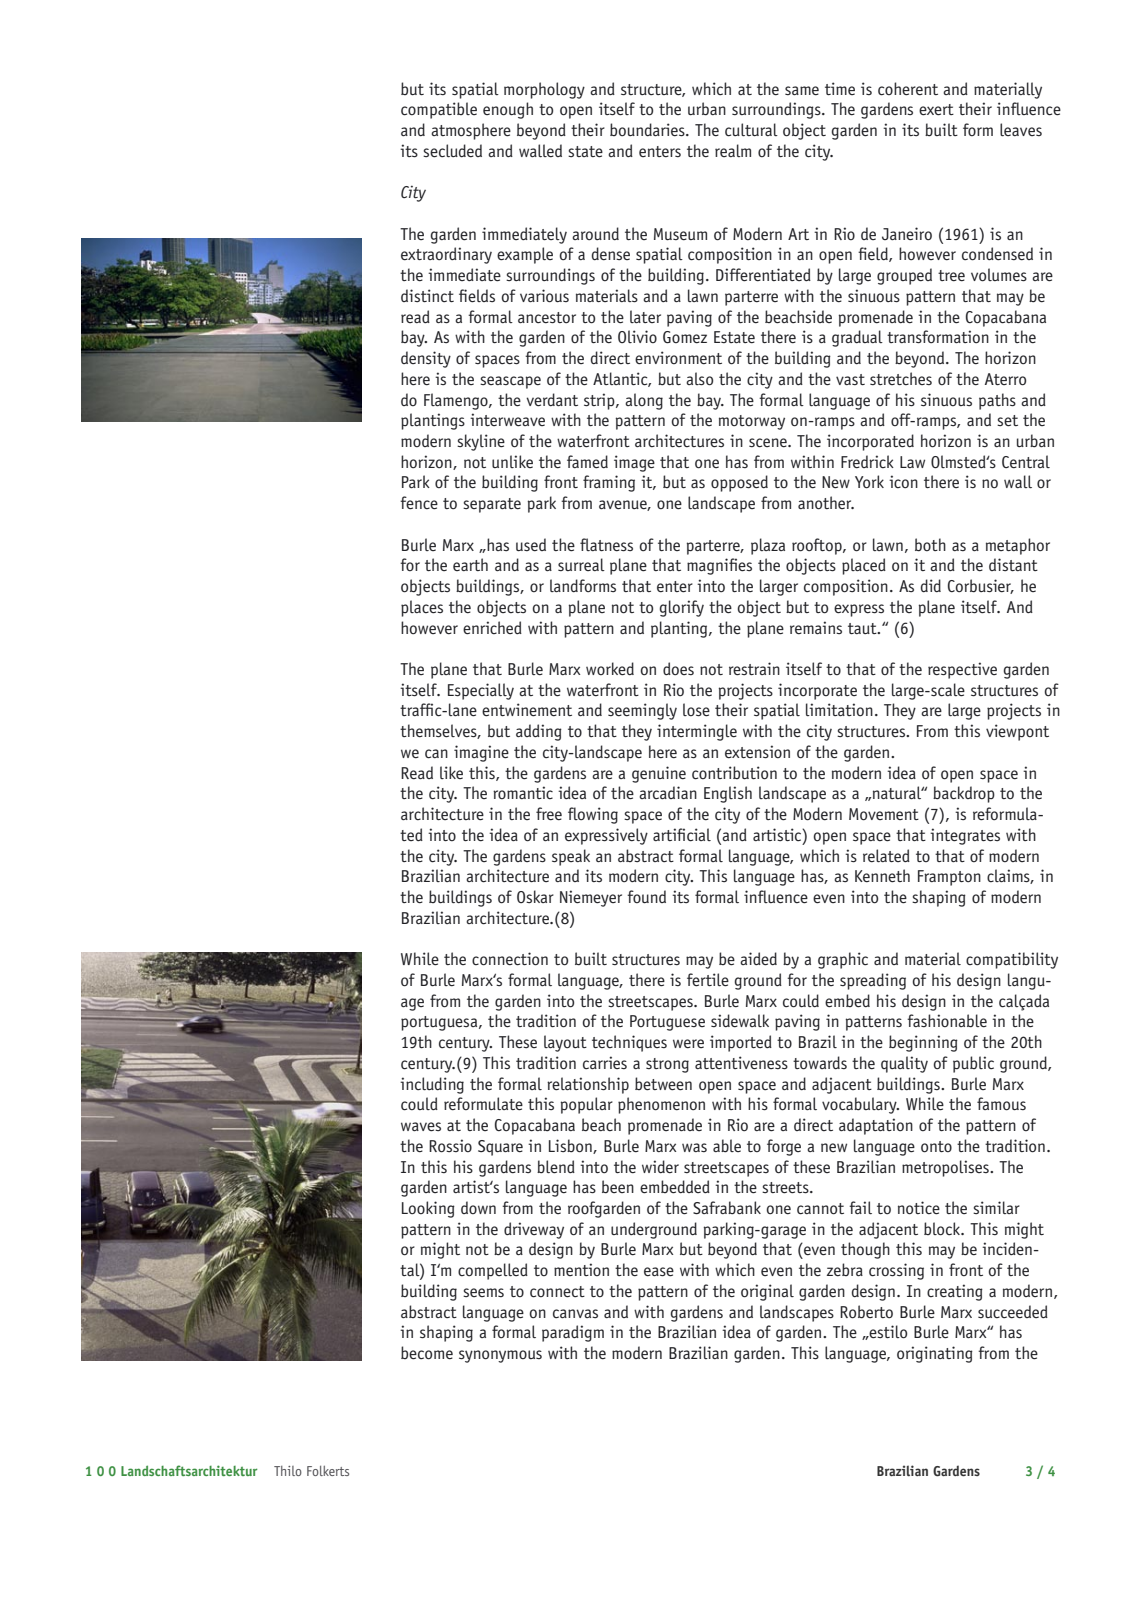 The width and height of the image is (1143, 1616). I want to click on boundaries, so click(648, 130).
